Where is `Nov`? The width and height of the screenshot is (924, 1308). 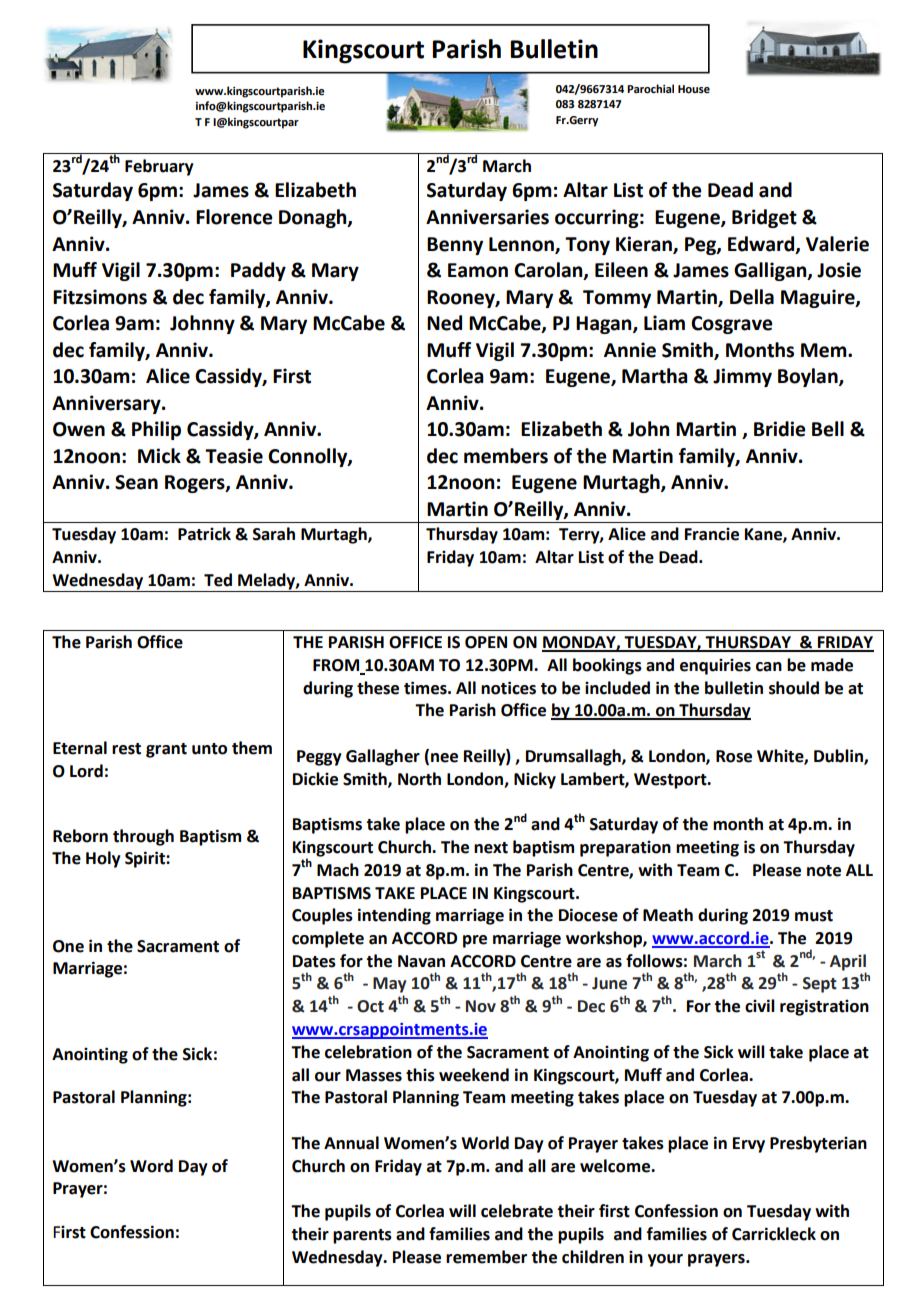 Nov is located at coordinates (481, 1006).
